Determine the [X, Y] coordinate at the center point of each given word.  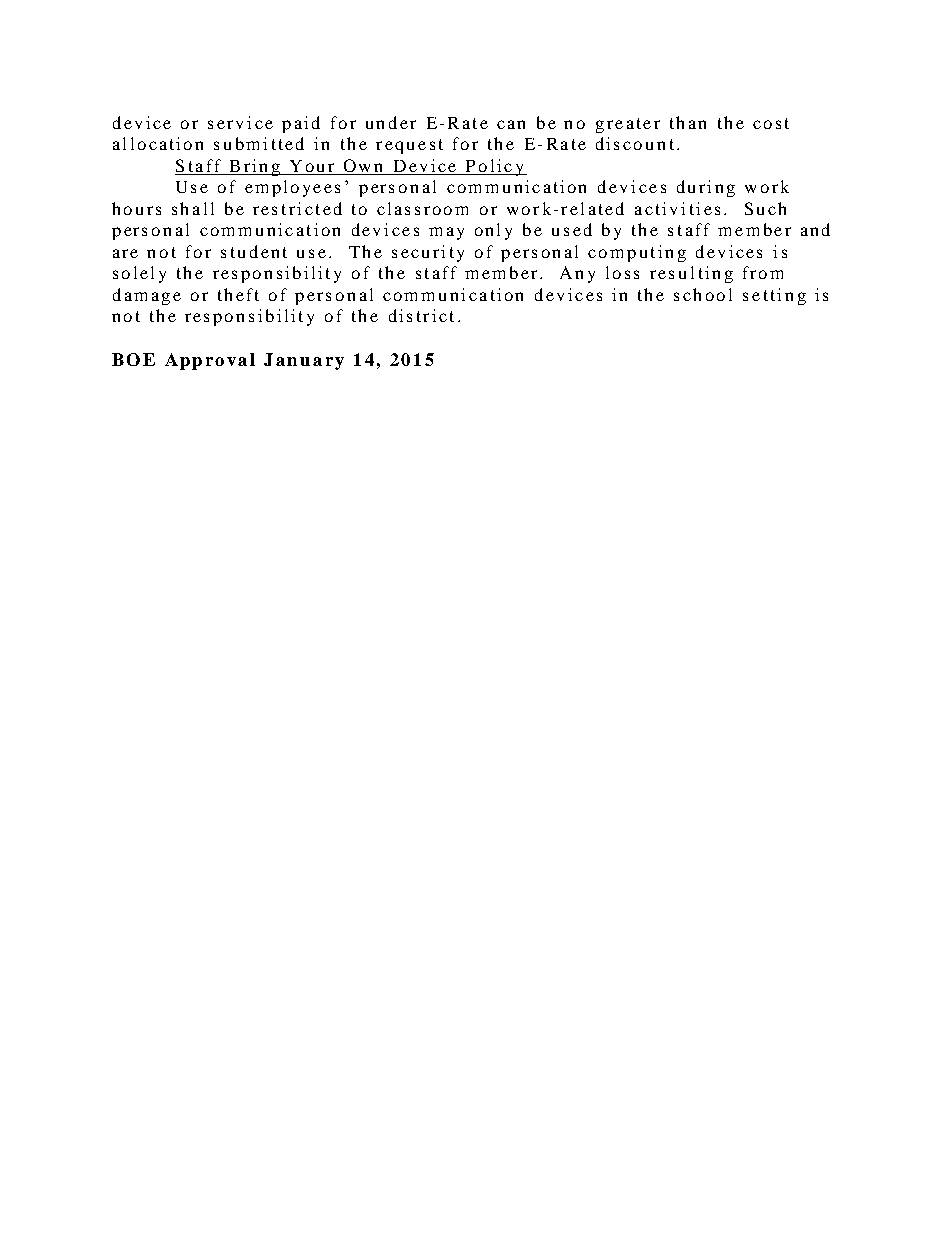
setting [774, 296]
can [511, 124]
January [304, 361]
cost [771, 123]
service [240, 122]
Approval [210, 361]
